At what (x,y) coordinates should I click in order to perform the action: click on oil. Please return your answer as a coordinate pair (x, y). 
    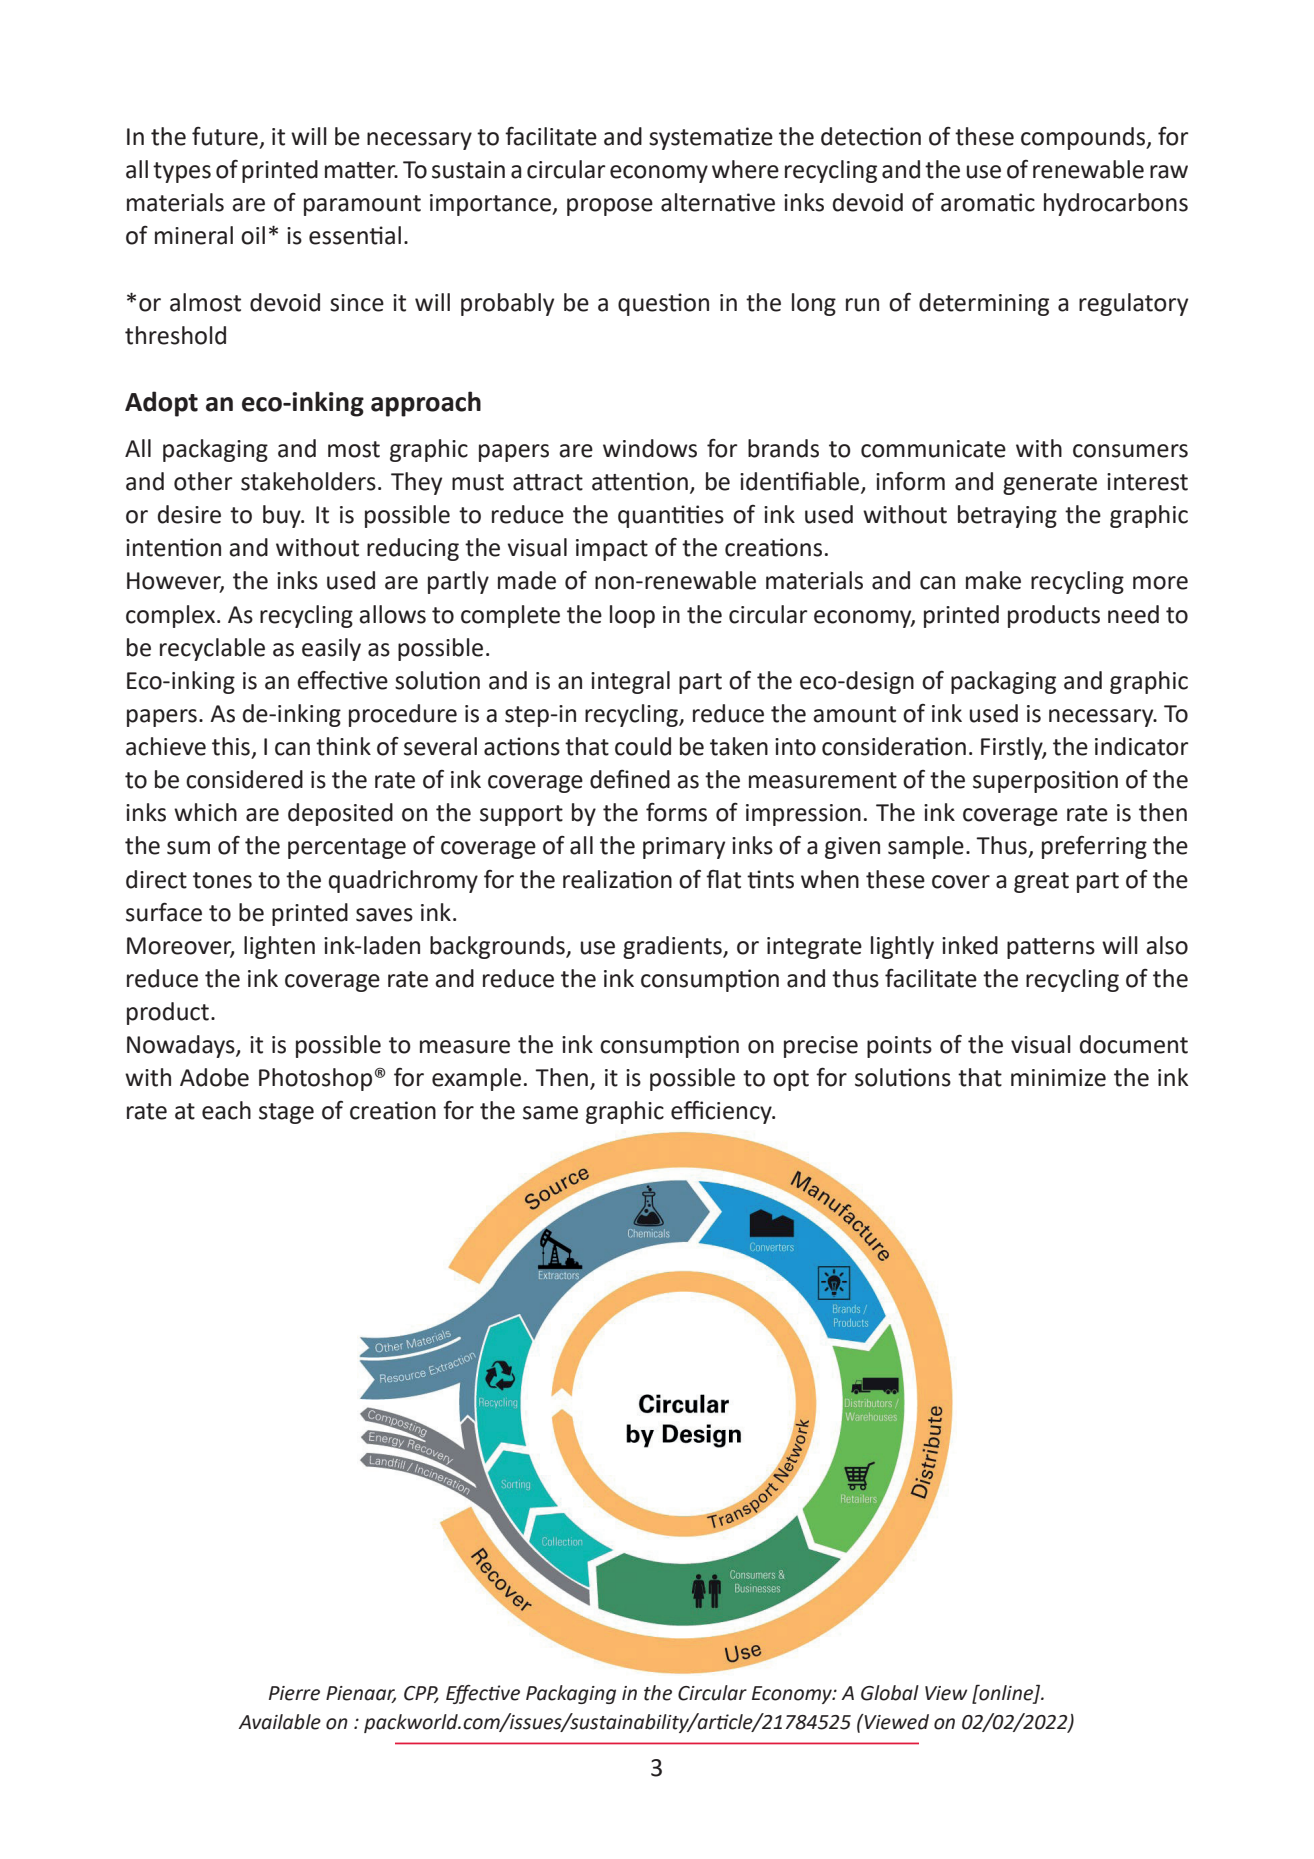
    Looking at the image, I should click on (253, 235).
